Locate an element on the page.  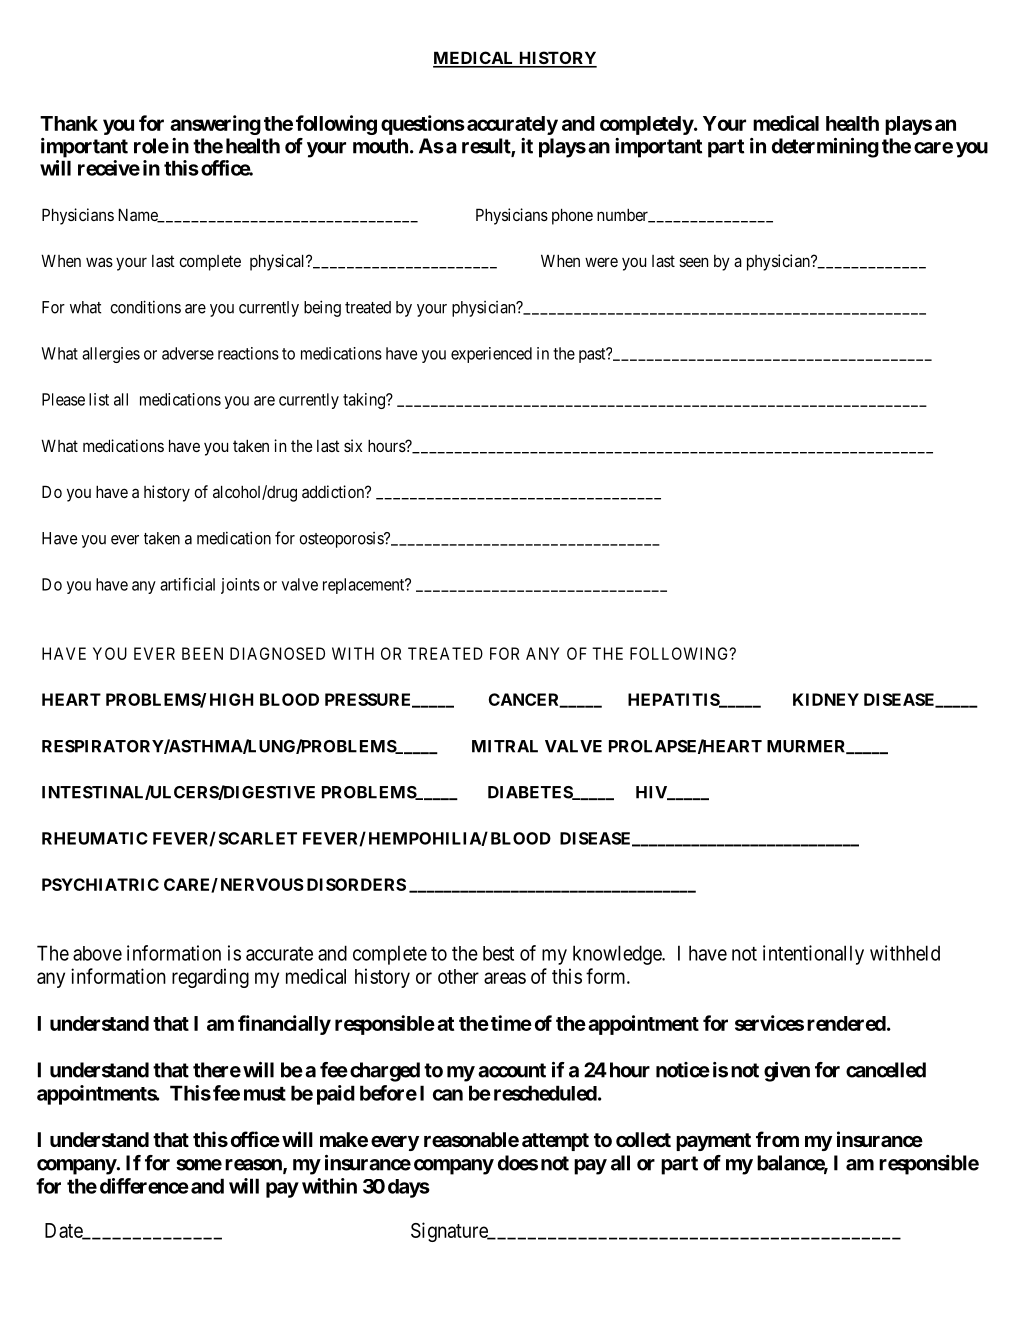
experienced is located at coordinates (491, 355).
